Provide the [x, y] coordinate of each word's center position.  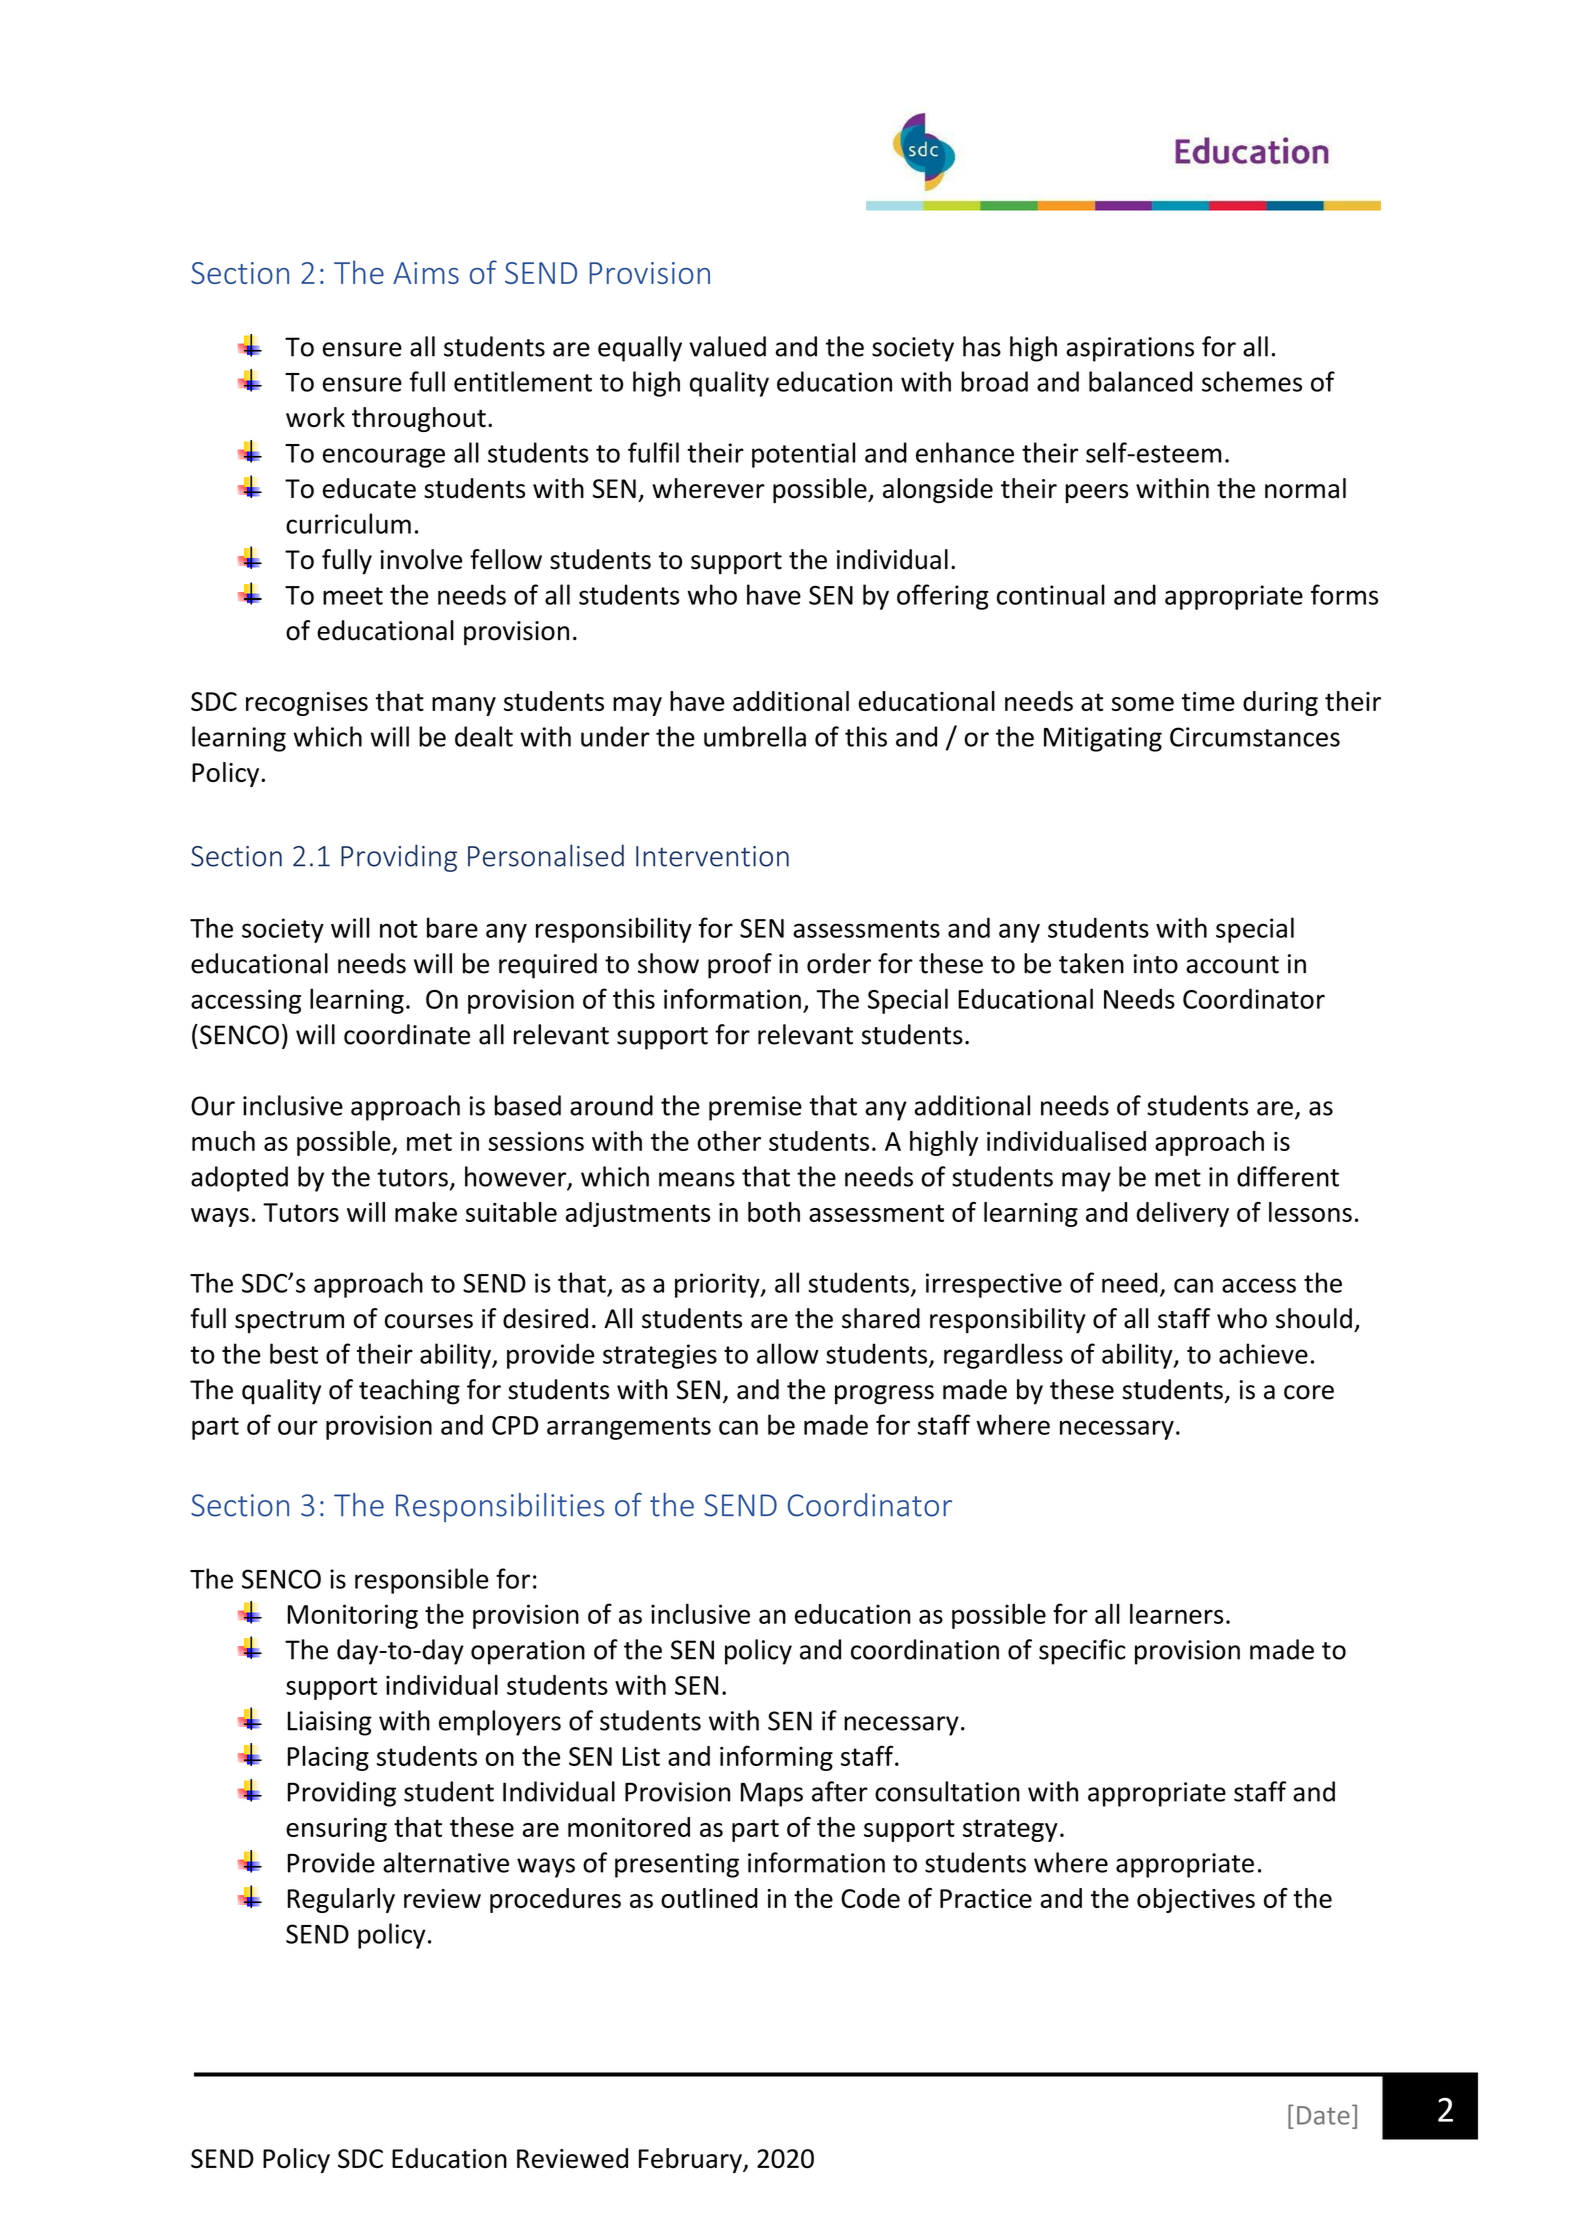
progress [884, 1395]
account [1232, 965]
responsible [422, 1581]
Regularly [341, 1900]
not [399, 929]
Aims [426, 273]
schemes [1252, 381]
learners [1177, 1613]
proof [740, 966]
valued [727, 346]
